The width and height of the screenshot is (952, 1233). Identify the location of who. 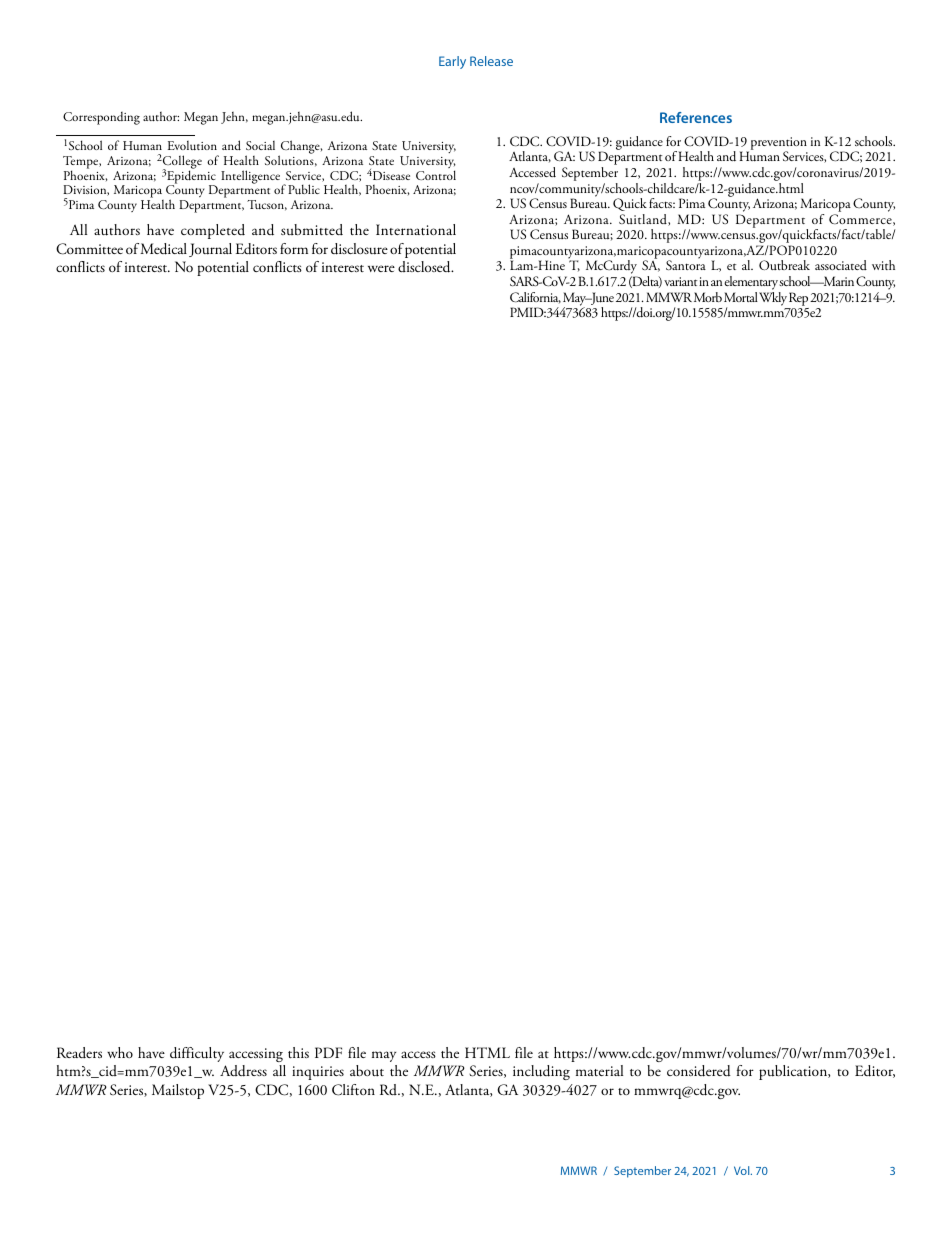
(120, 1052).
